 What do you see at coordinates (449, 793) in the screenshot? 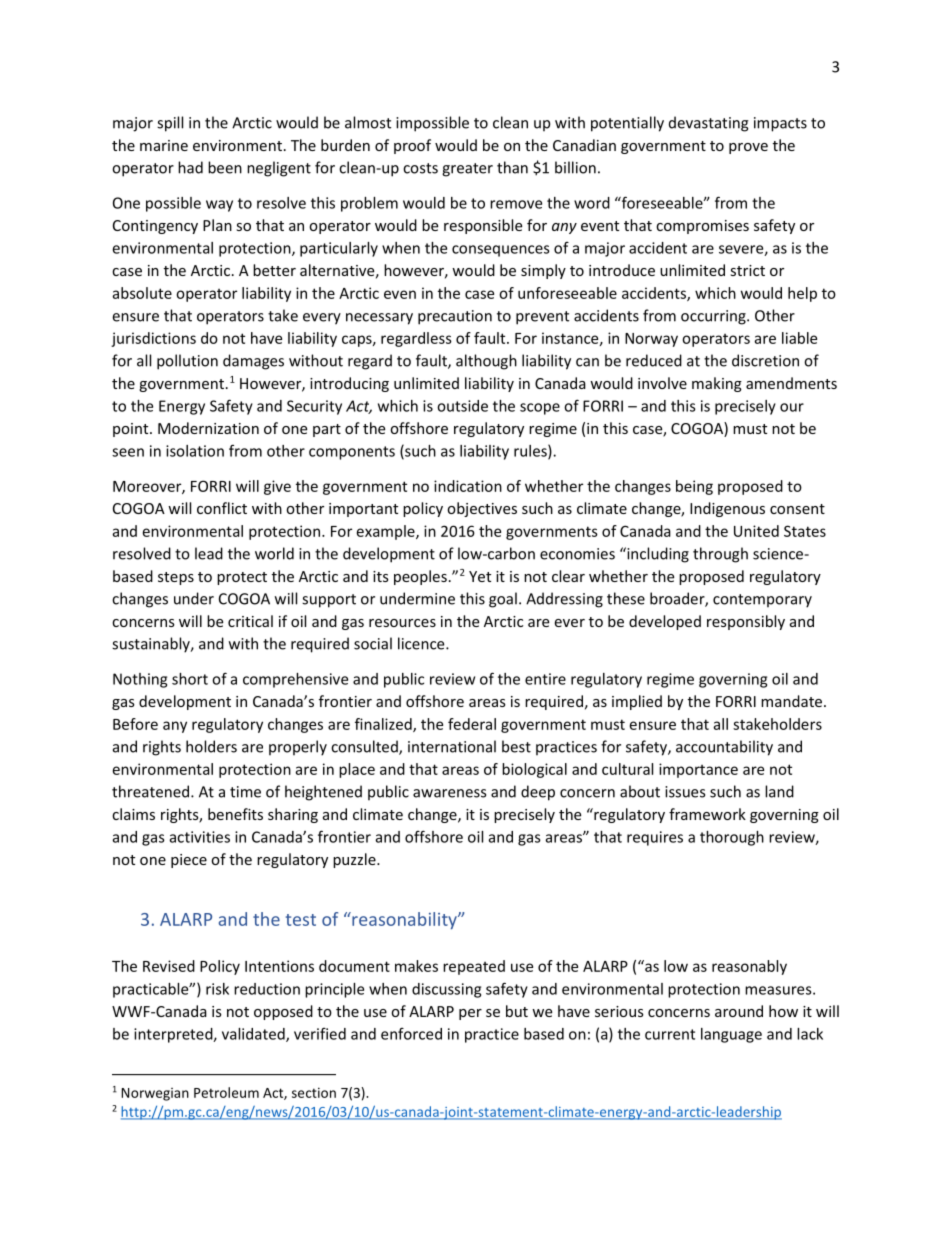
I see `awareness` at bounding box center [449, 793].
